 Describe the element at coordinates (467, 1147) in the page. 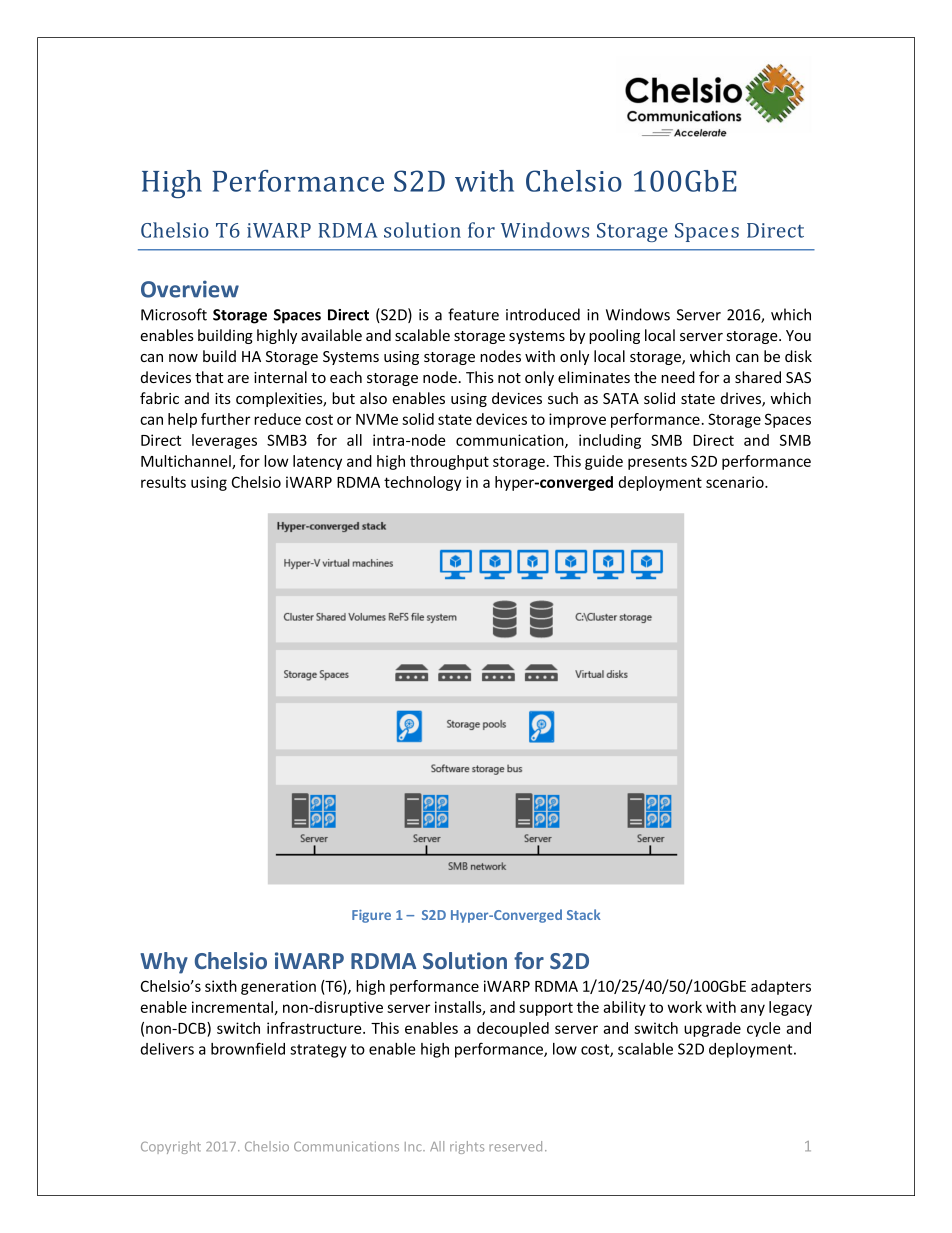

I see `rights` at that location.
